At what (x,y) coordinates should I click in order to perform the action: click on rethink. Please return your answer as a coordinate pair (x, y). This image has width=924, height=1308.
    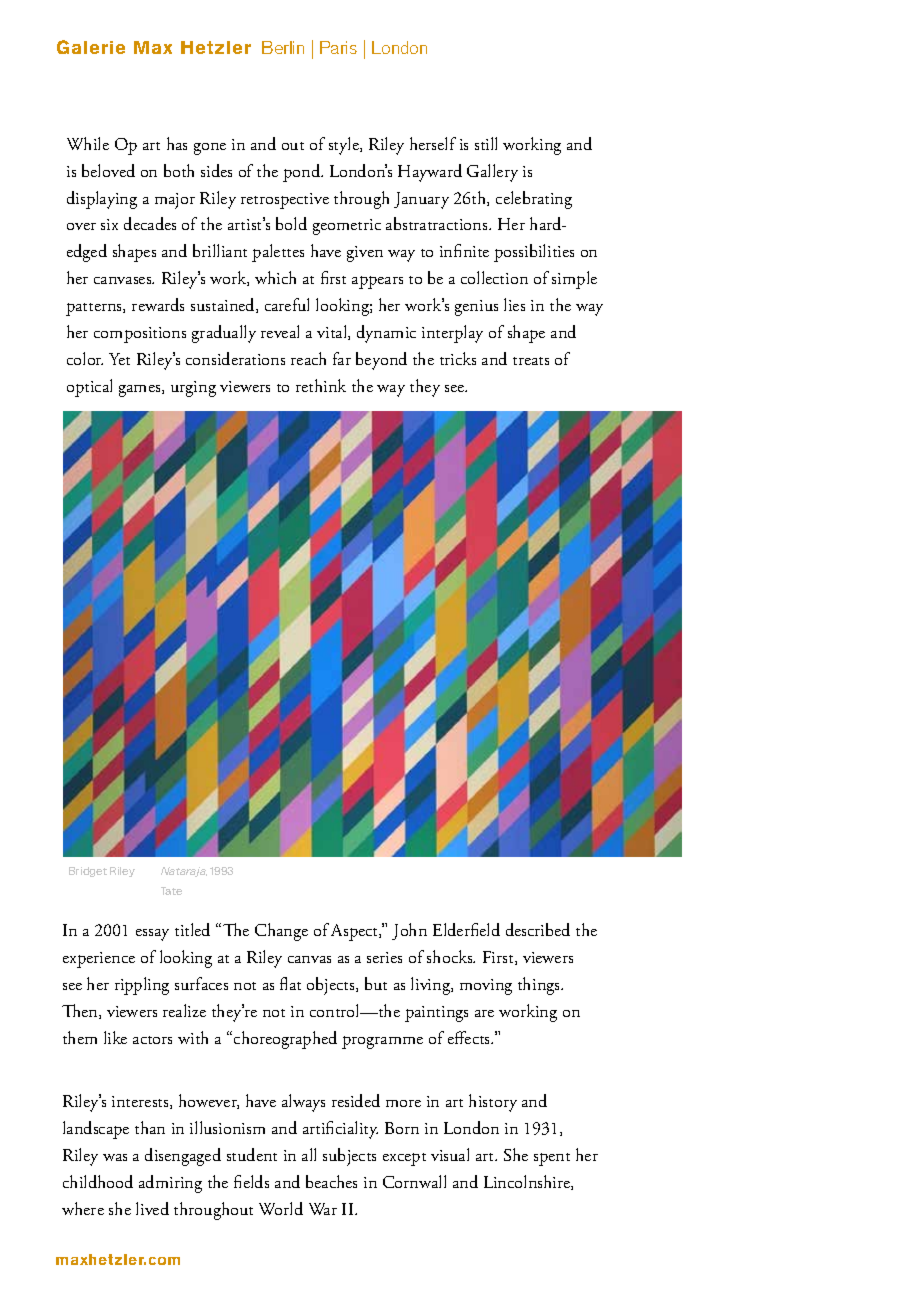
    Looking at the image, I should click on (321, 385).
